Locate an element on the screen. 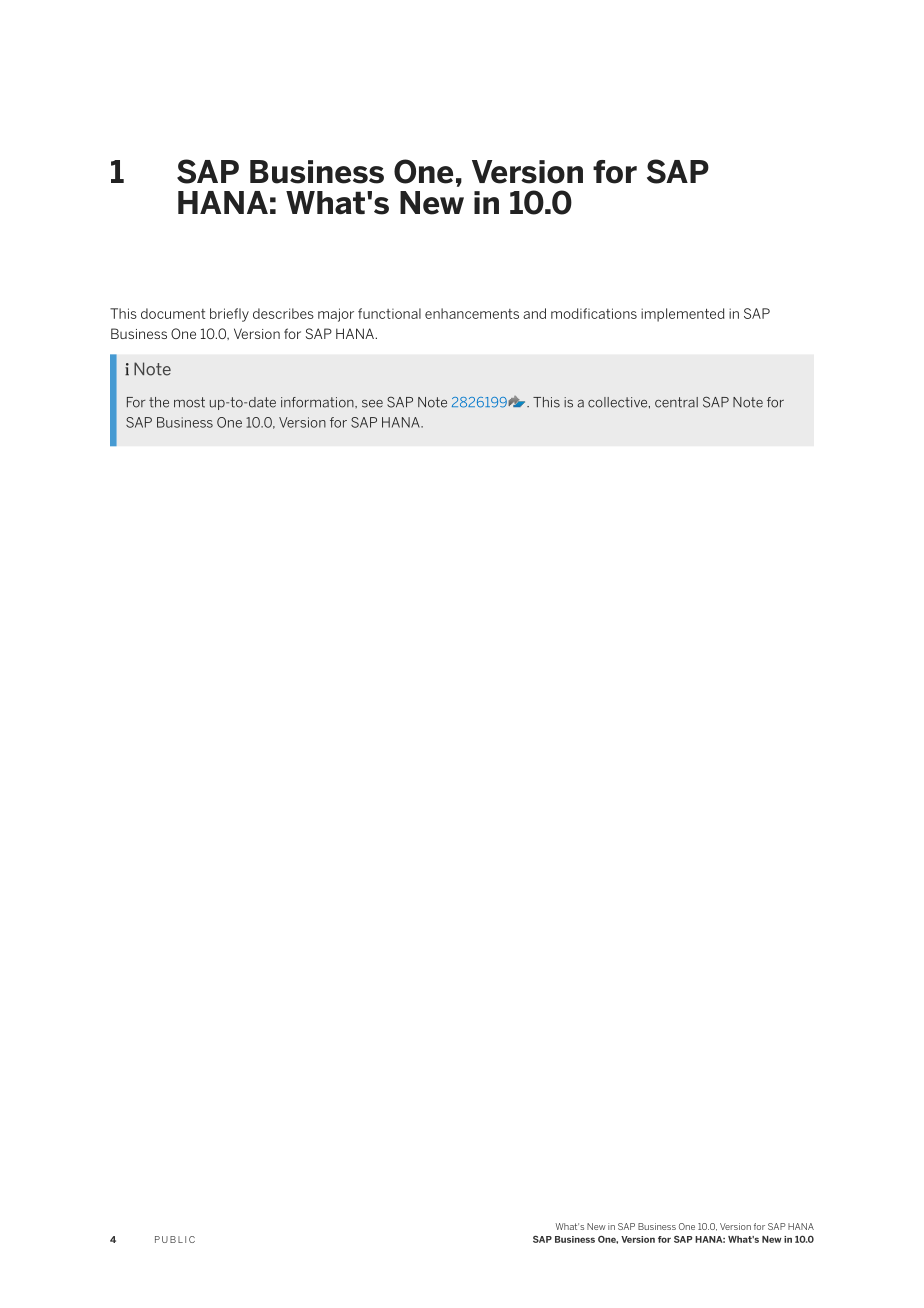 The image size is (924, 1308). major is located at coordinates (336, 315).
